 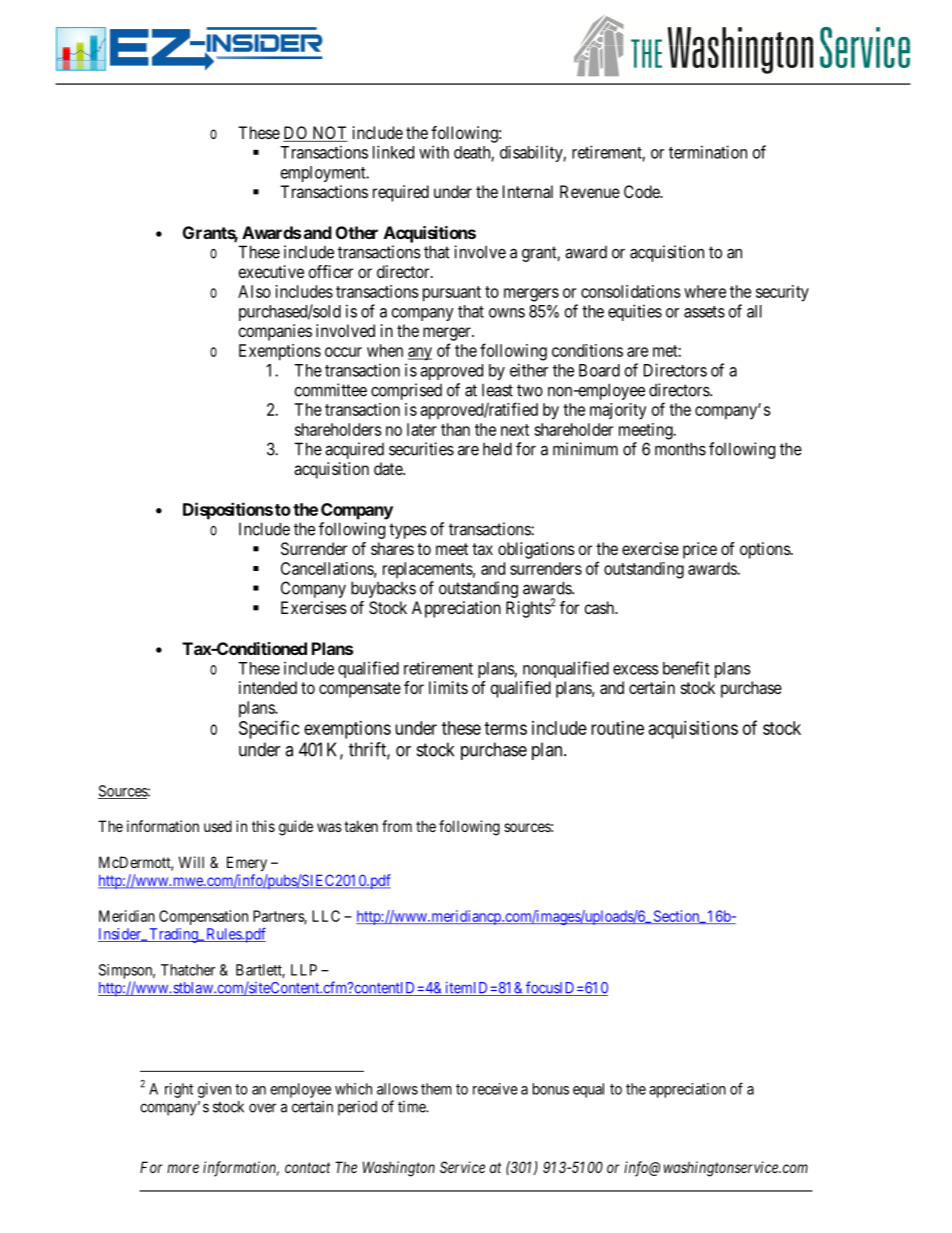 I want to click on intended, so click(x=268, y=687).
